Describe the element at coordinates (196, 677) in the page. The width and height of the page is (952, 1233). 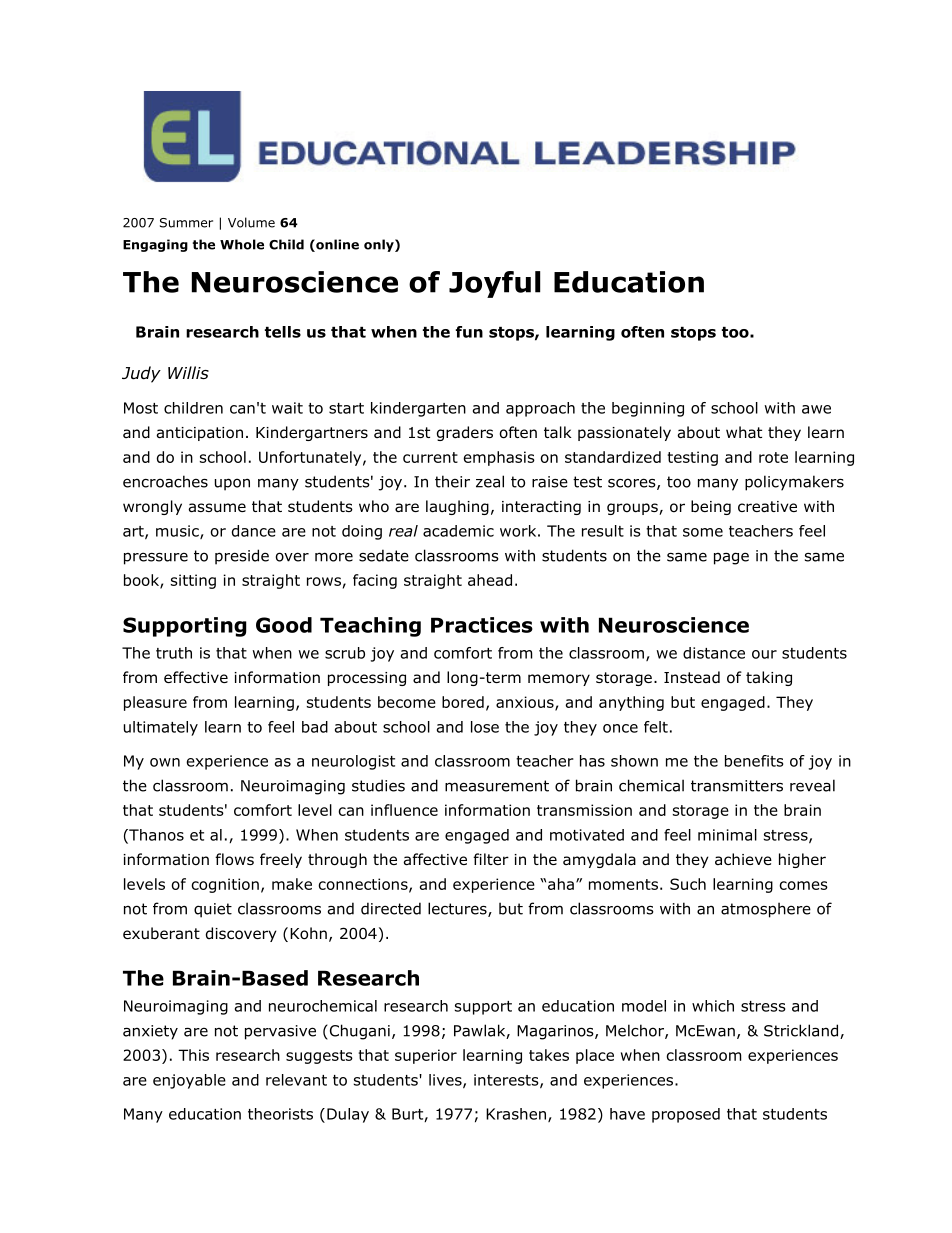
I see `effective` at that location.
